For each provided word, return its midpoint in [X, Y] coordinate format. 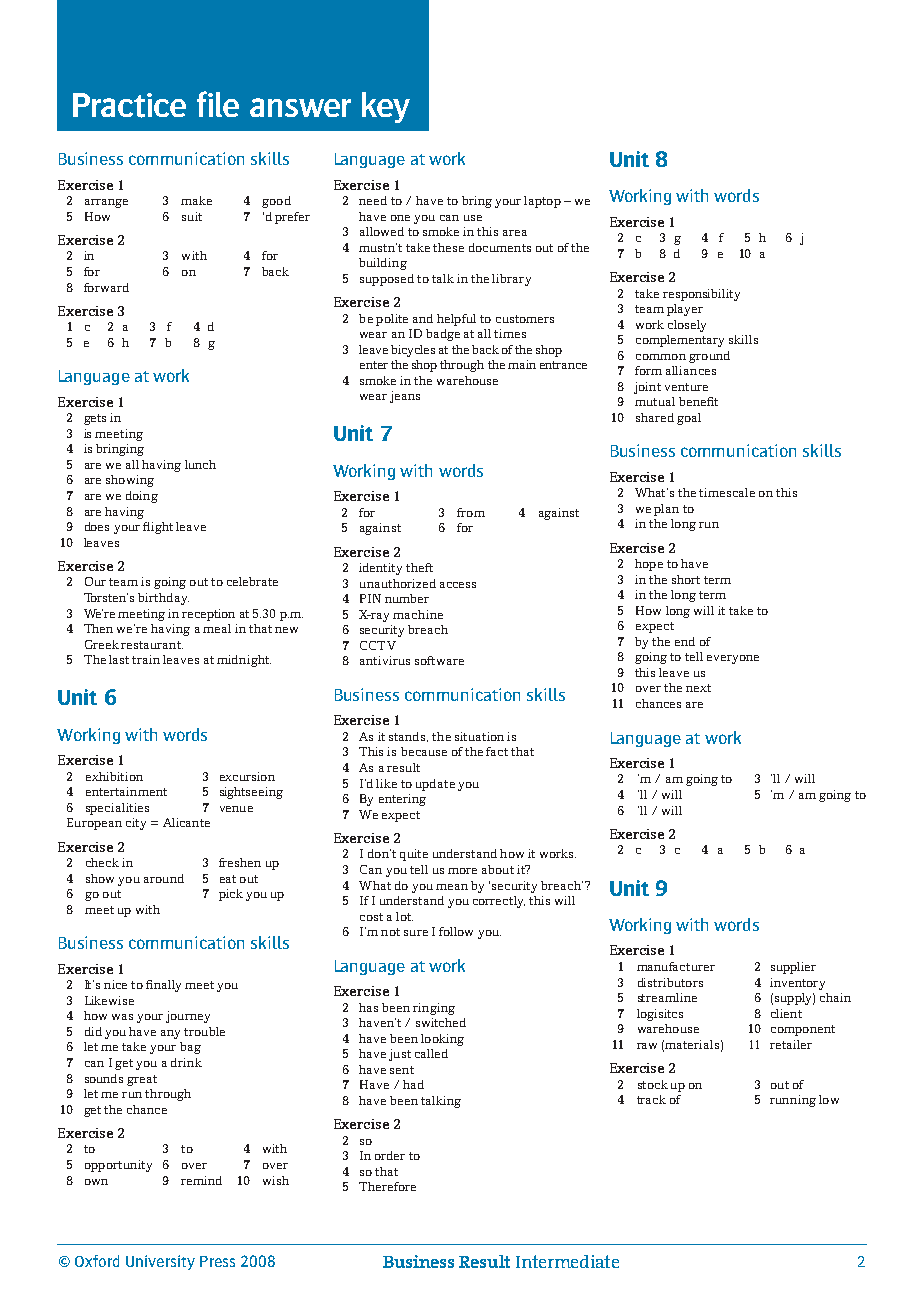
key [386, 107]
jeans [405, 397]
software [439, 660]
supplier [793, 968]
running [793, 1101]
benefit [698, 401]
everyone [733, 659]
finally [163, 986]
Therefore [387, 1186]
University [160, 1262]
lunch [200, 464]
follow [456, 931]
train [146, 659]
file [218, 104]
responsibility [701, 295]
